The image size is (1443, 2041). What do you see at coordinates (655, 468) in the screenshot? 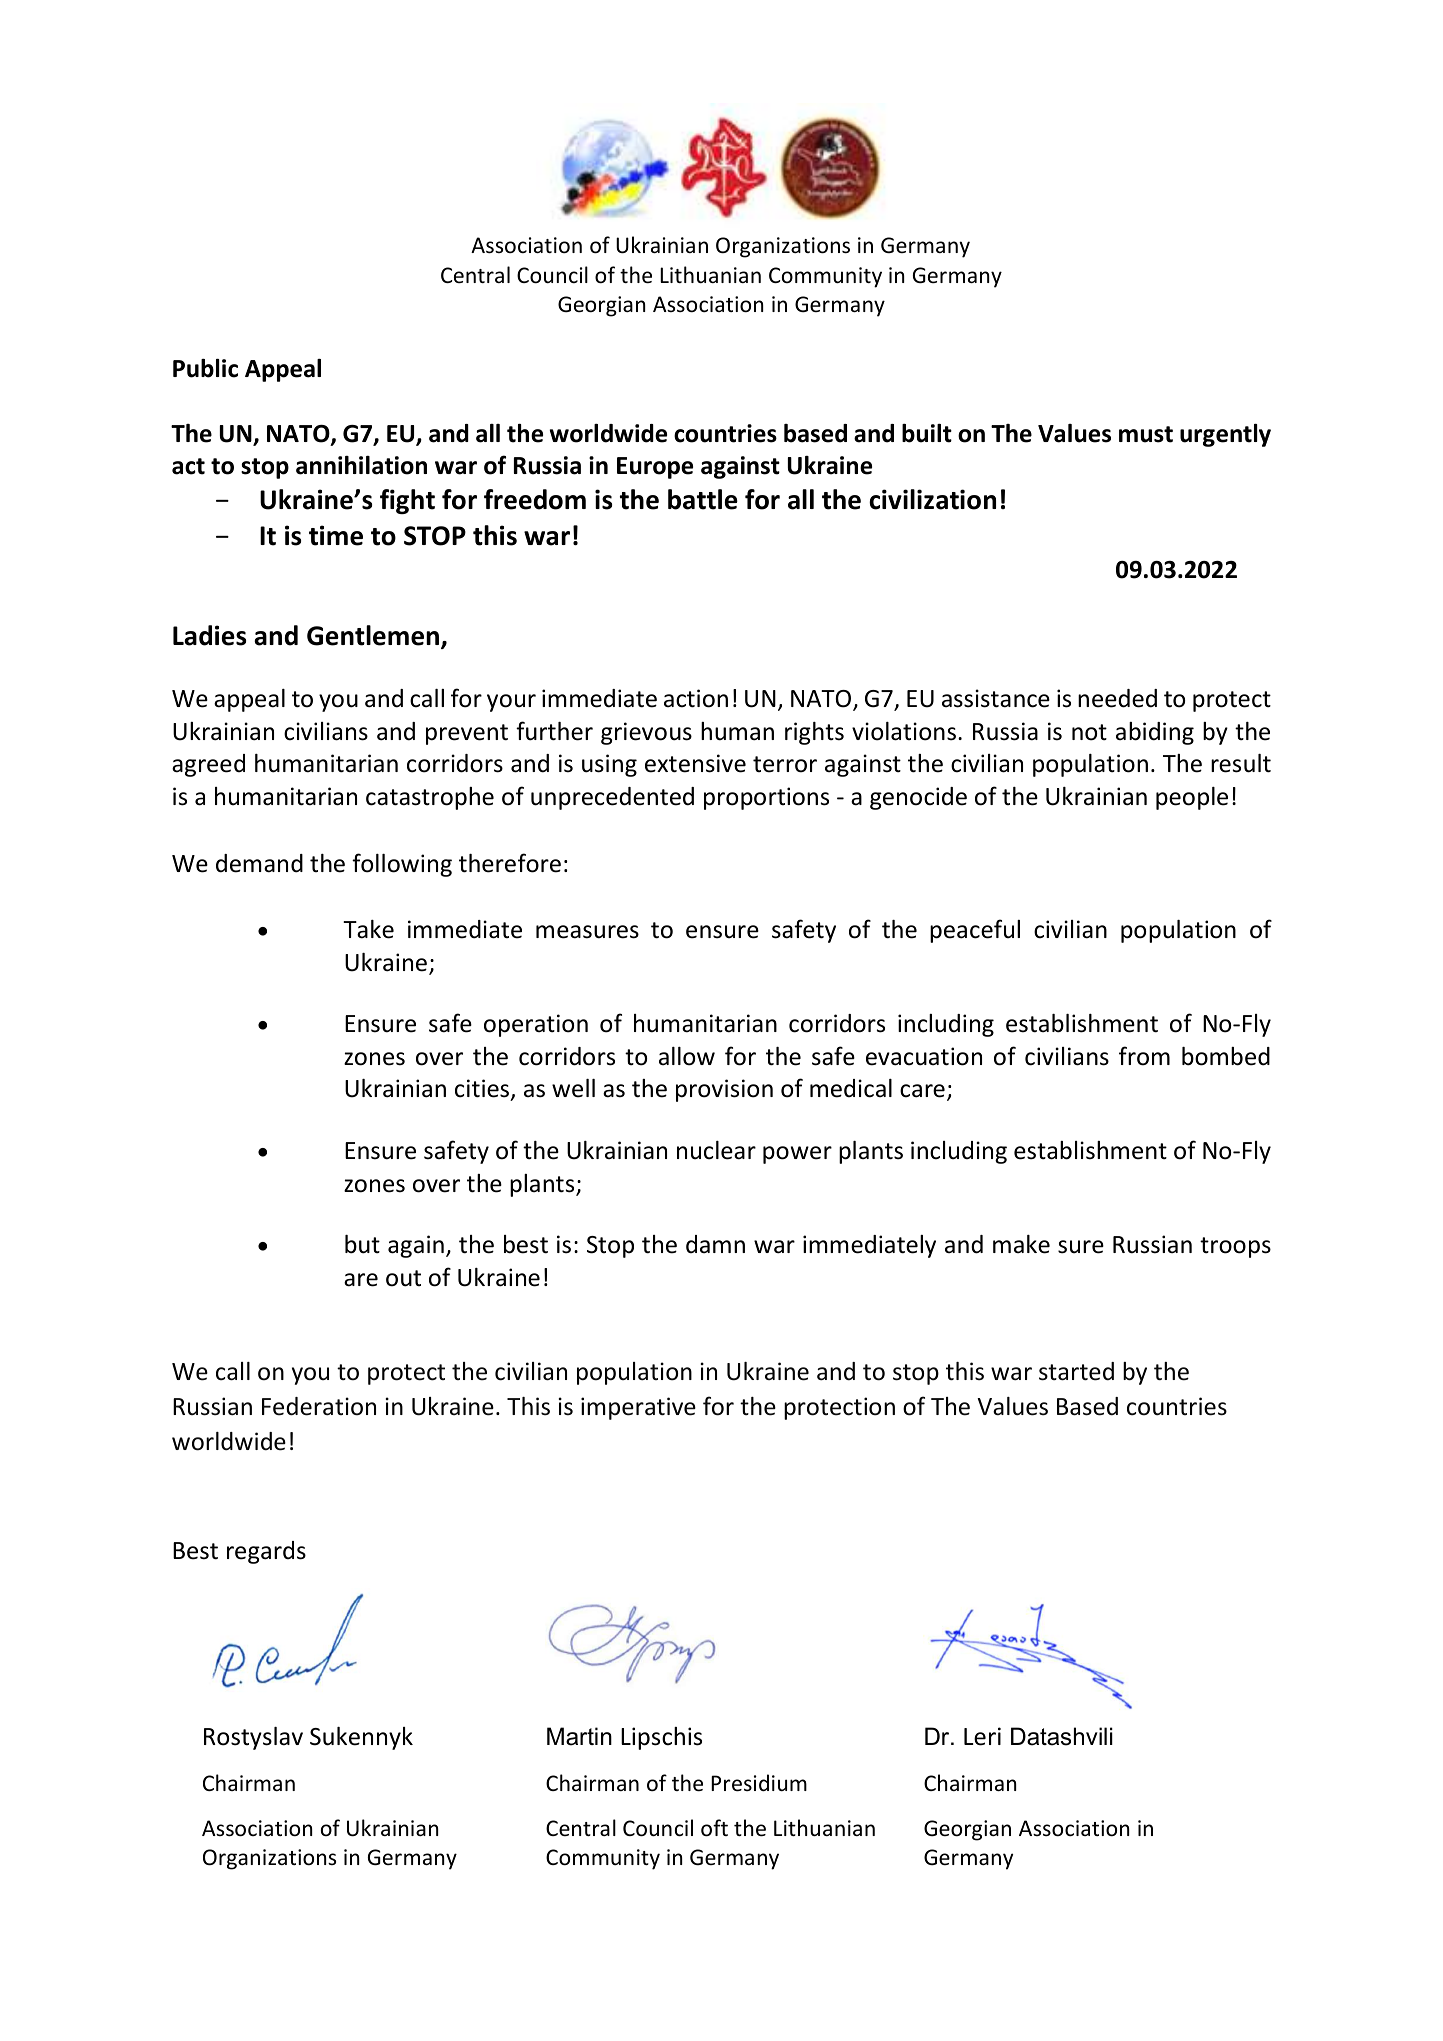
I see `Europe` at bounding box center [655, 468].
